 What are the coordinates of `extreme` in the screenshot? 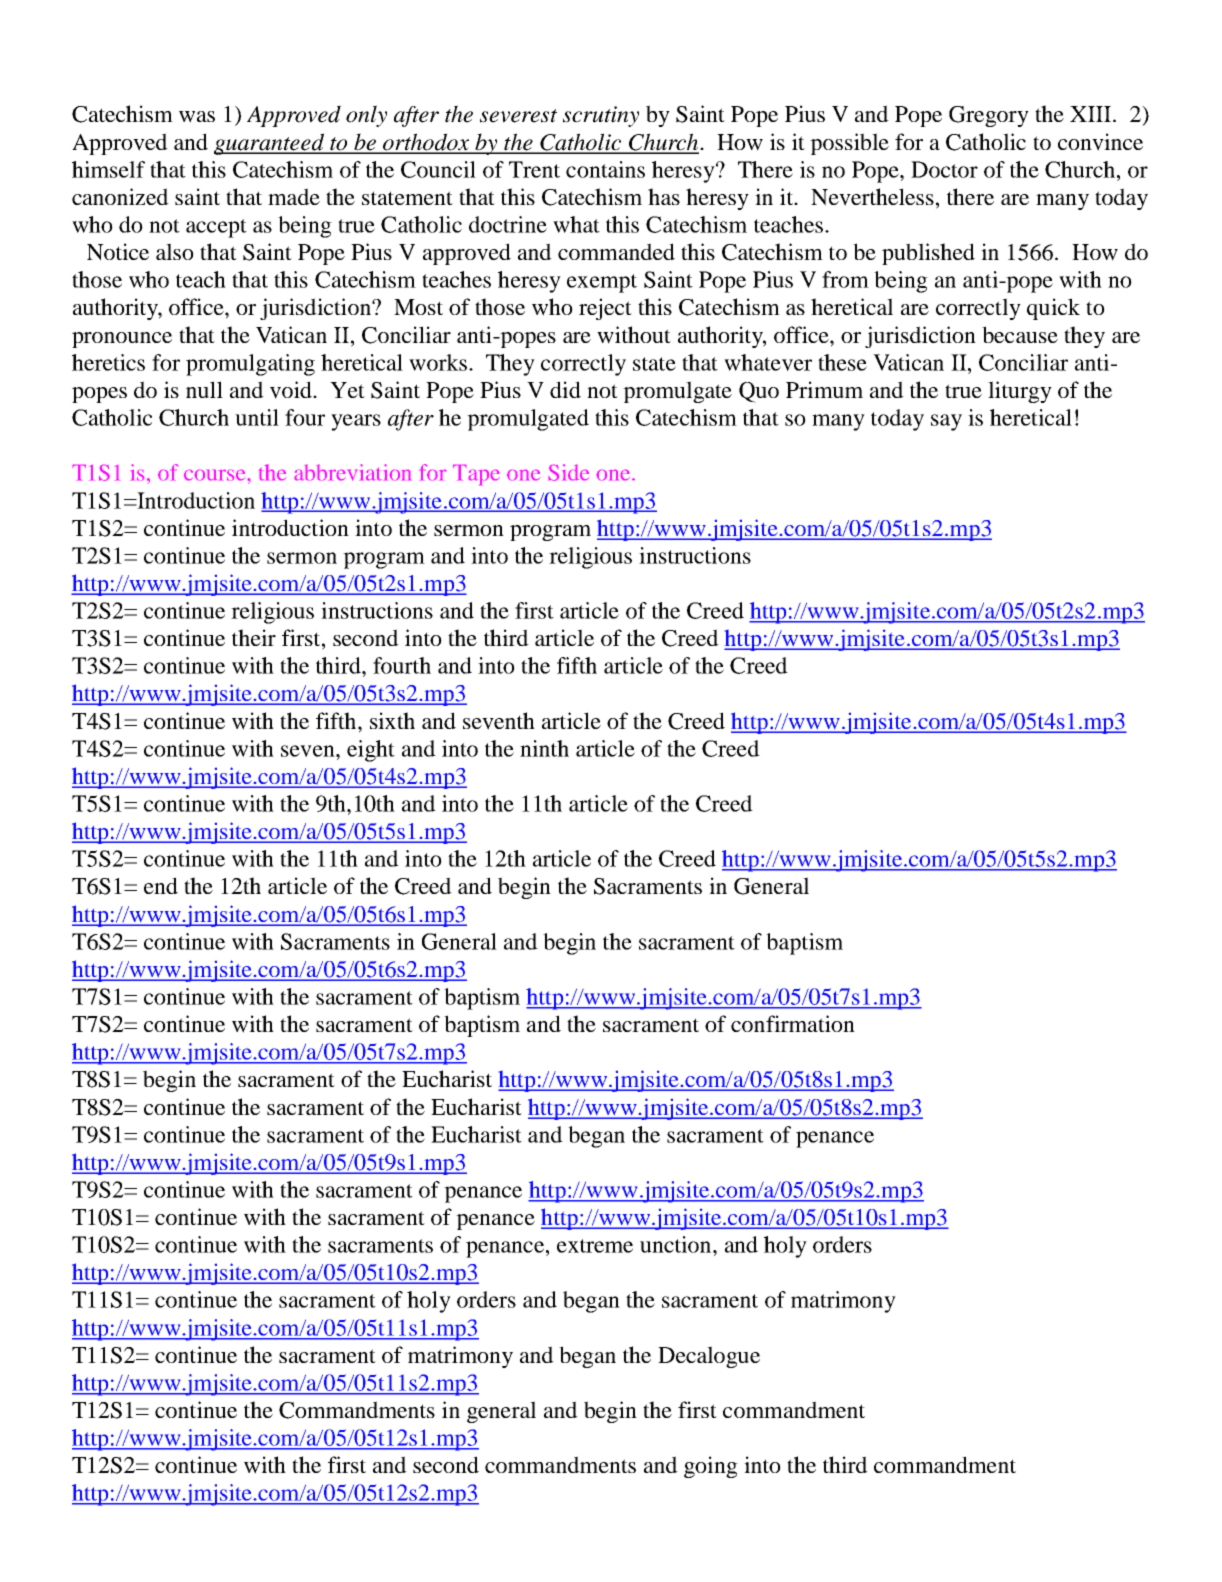 It's located at (595, 1246).
